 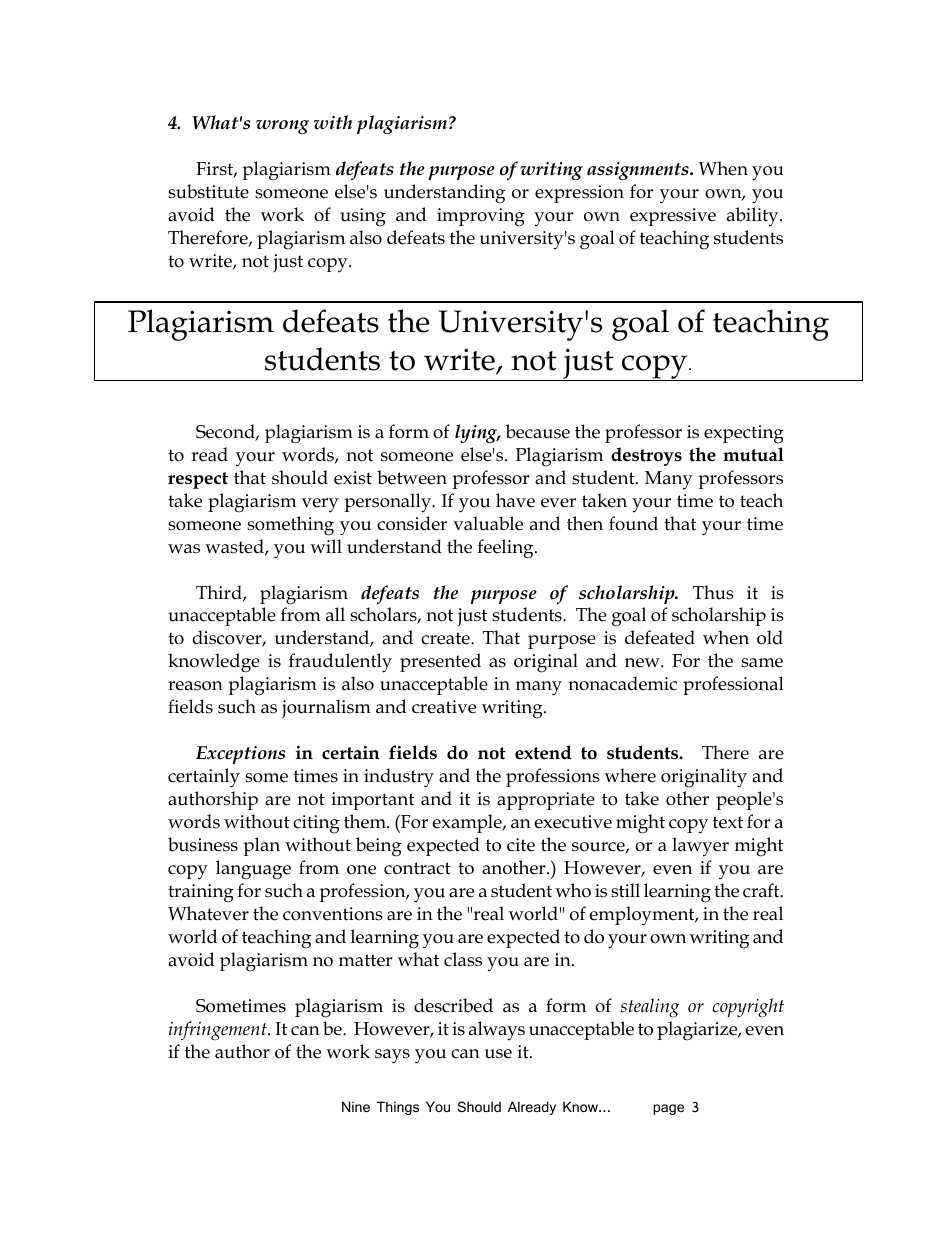 I want to click on fraudulently, so click(x=340, y=663).
